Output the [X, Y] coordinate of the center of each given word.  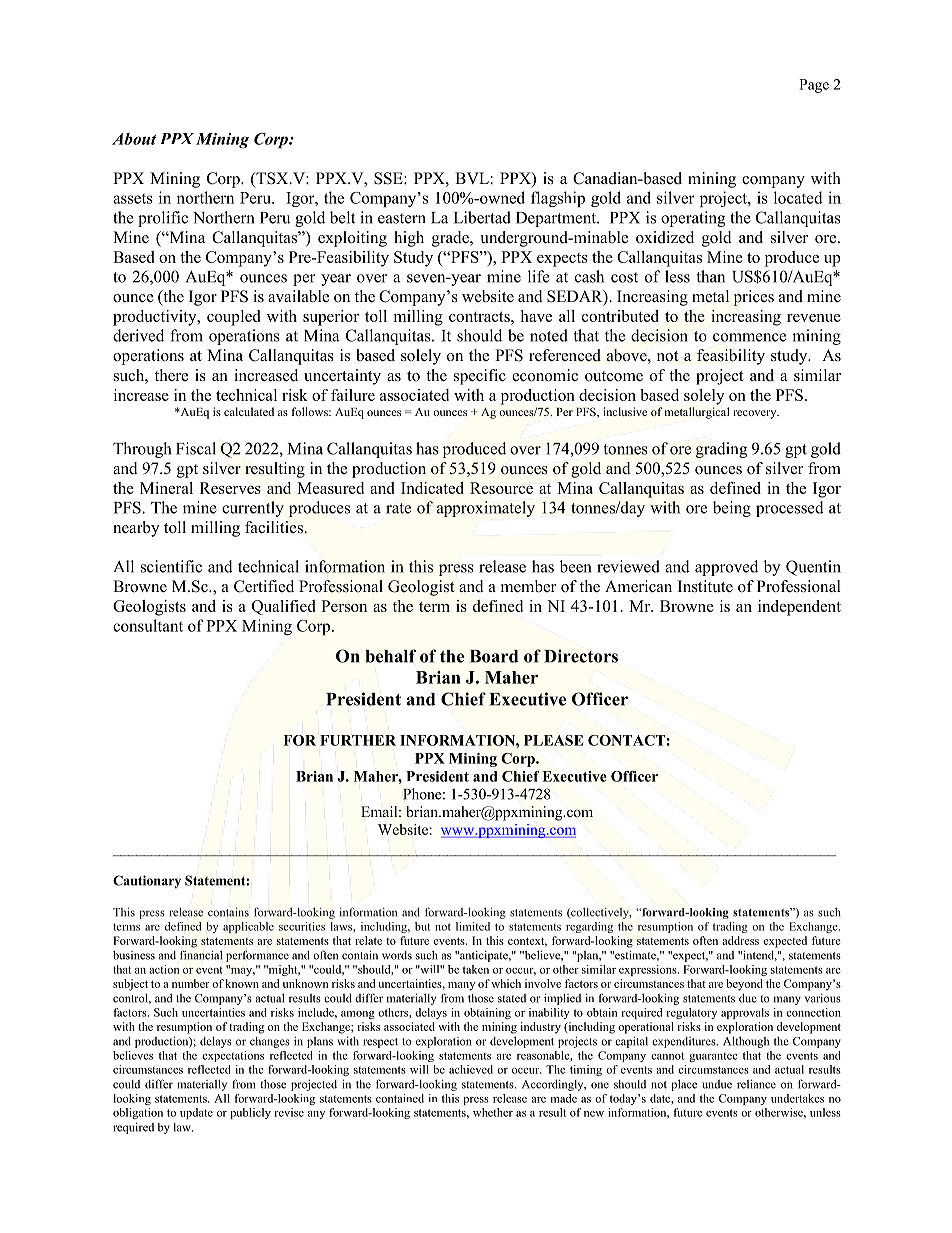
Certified [264, 586]
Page [814, 86]
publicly [250, 1113]
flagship [558, 199]
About [134, 139]
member [528, 586]
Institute [705, 586]
